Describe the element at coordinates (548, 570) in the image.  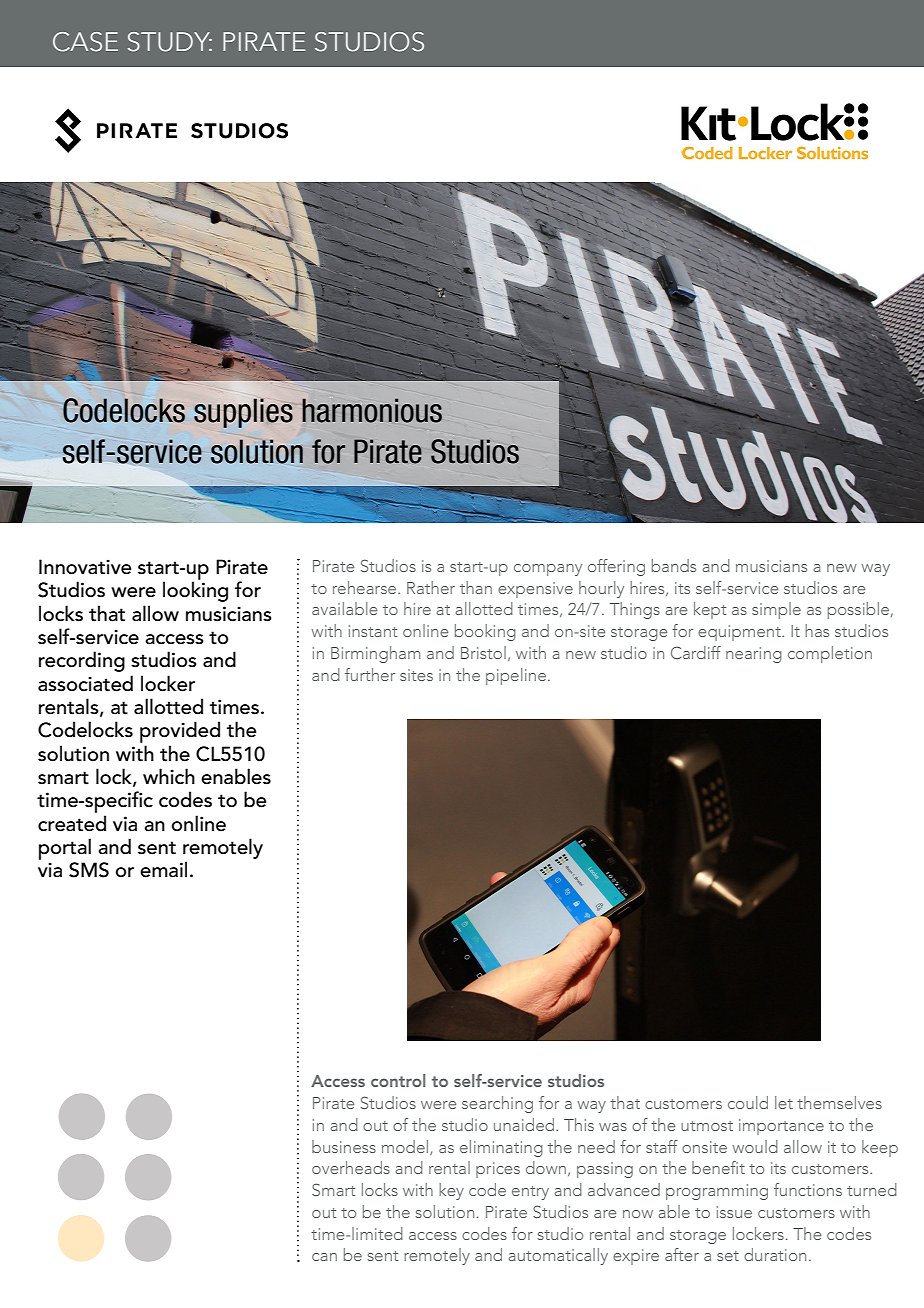
I see `company` at that location.
